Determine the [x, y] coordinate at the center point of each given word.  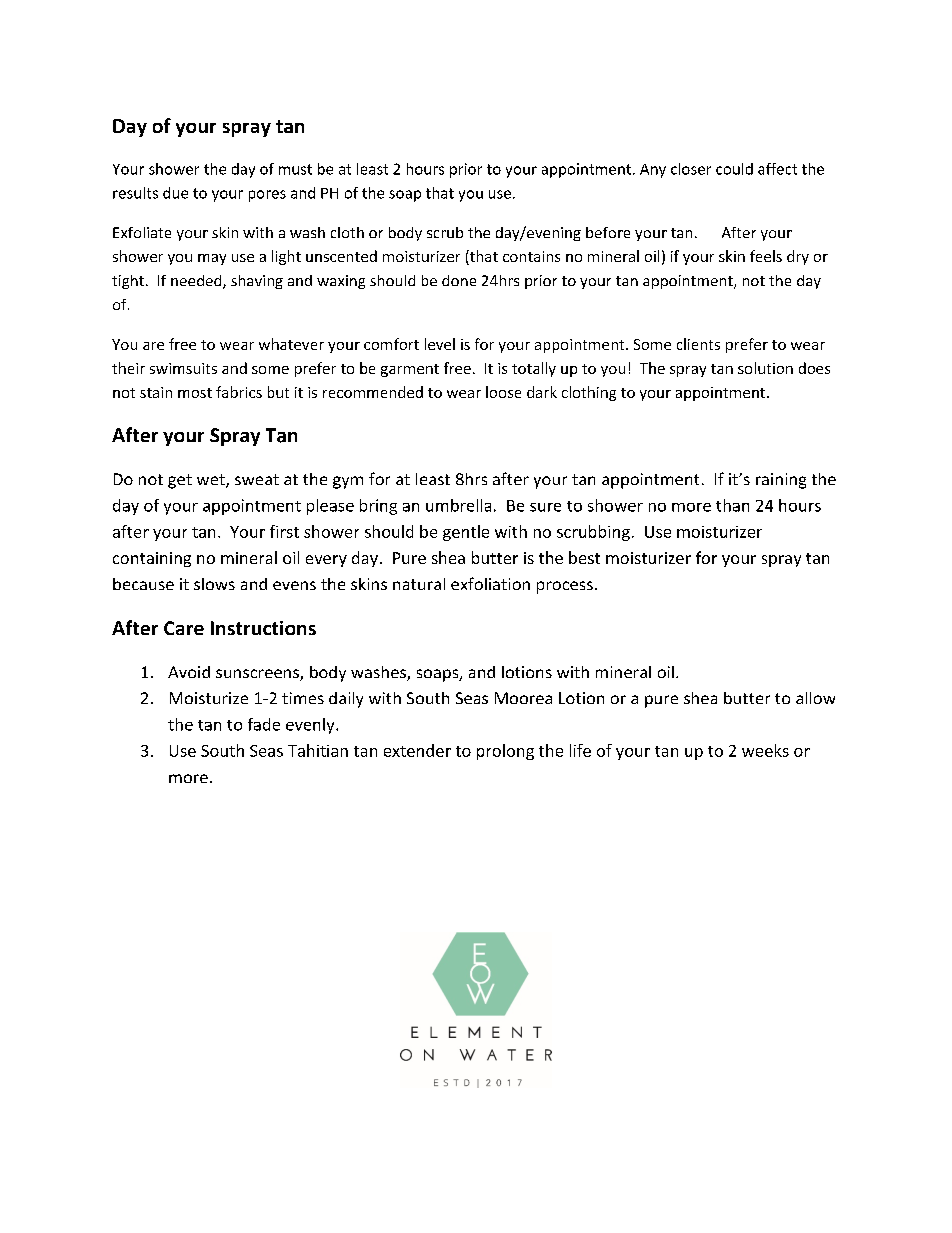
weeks [765, 750]
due [175, 193]
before [608, 232]
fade [264, 724]
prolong [505, 752]
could [734, 169]
